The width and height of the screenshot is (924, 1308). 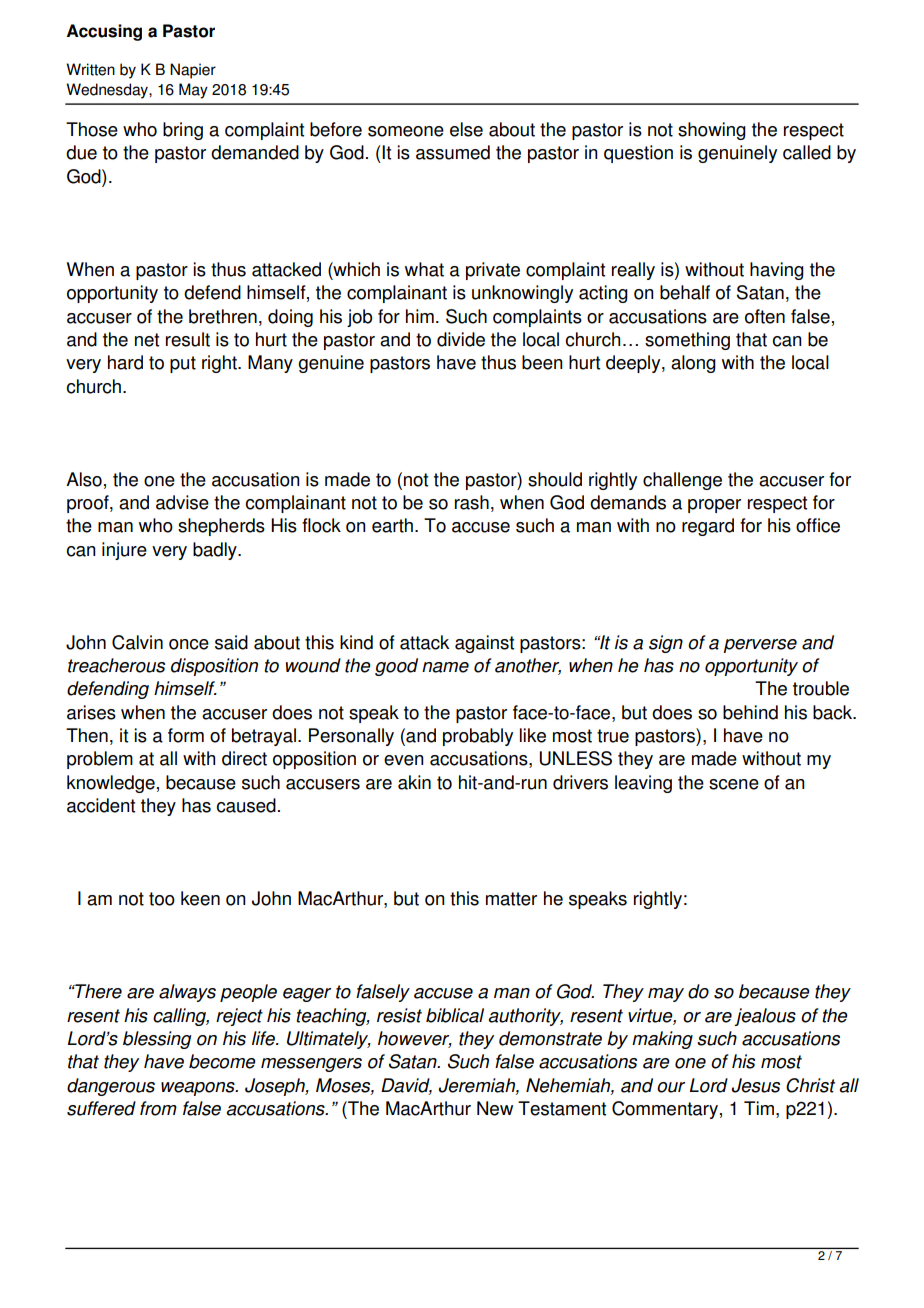 I want to click on divide, so click(x=461, y=339).
